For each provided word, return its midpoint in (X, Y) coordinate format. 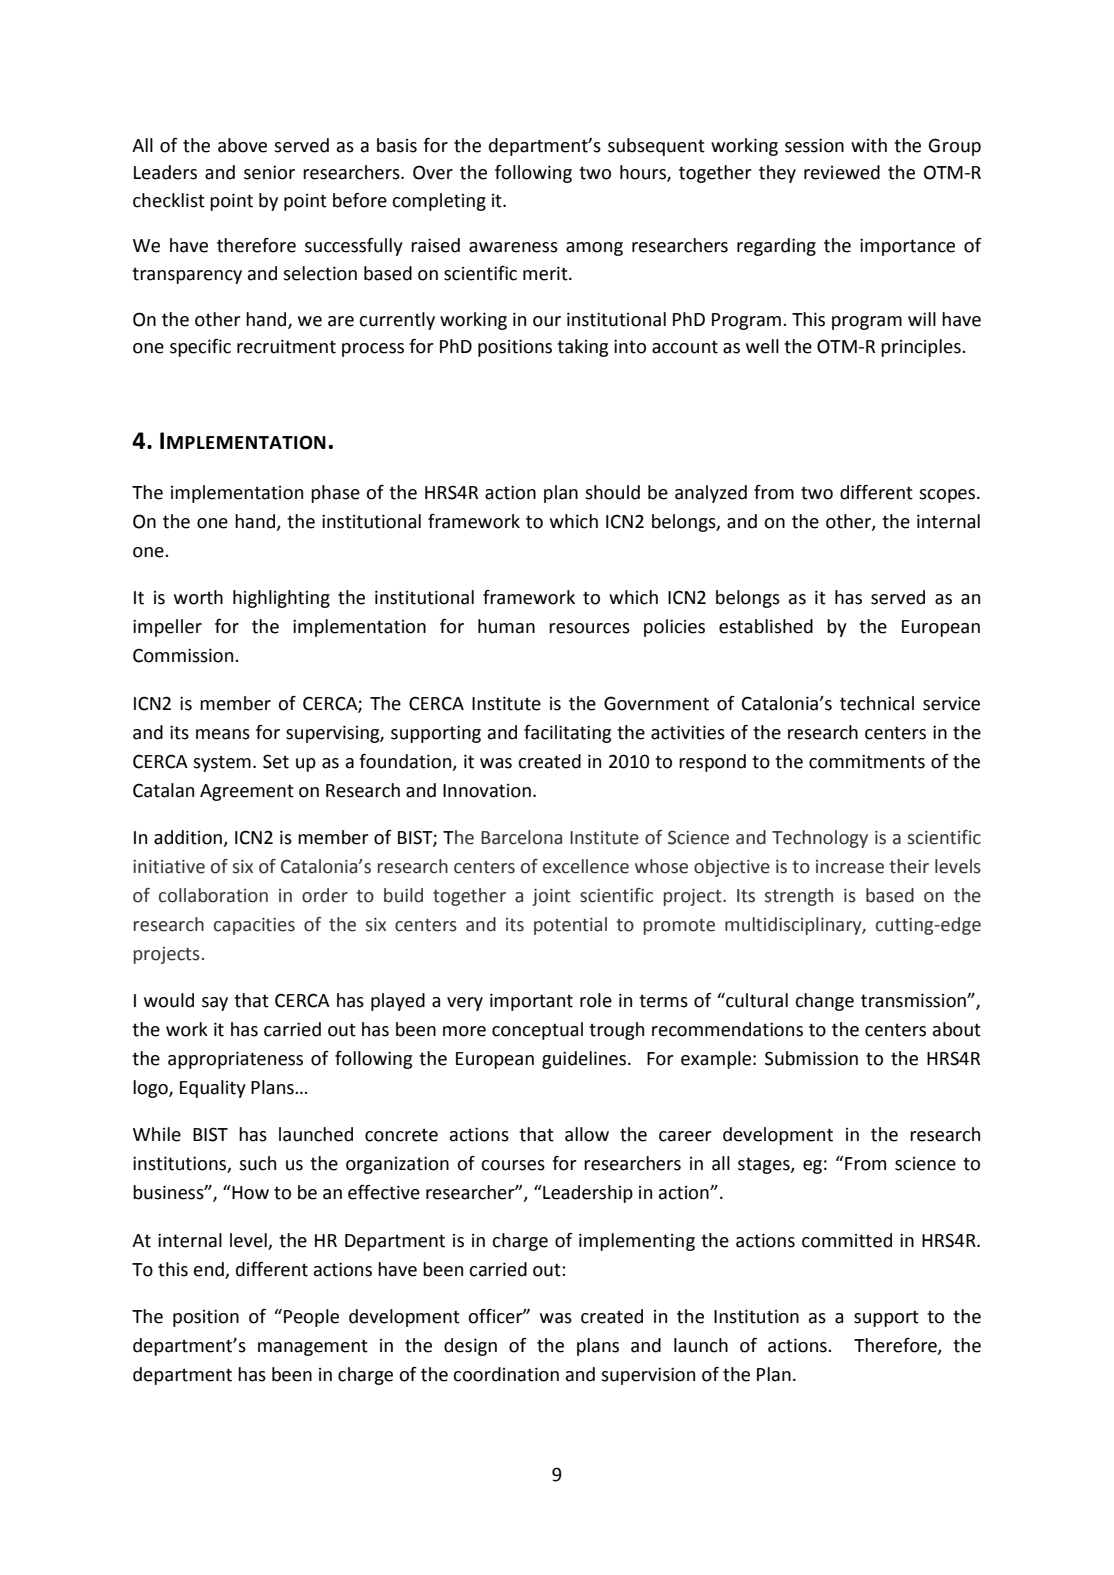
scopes (948, 496)
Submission (811, 1058)
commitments (867, 761)
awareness (513, 247)
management (313, 1347)
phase (335, 494)
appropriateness (235, 1060)
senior (269, 172)
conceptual (537, 1031)
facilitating (567, 734)
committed (847, 1240)
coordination (506, 1374)
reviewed (842, 172)
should (612, 492)
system (222, 763)
